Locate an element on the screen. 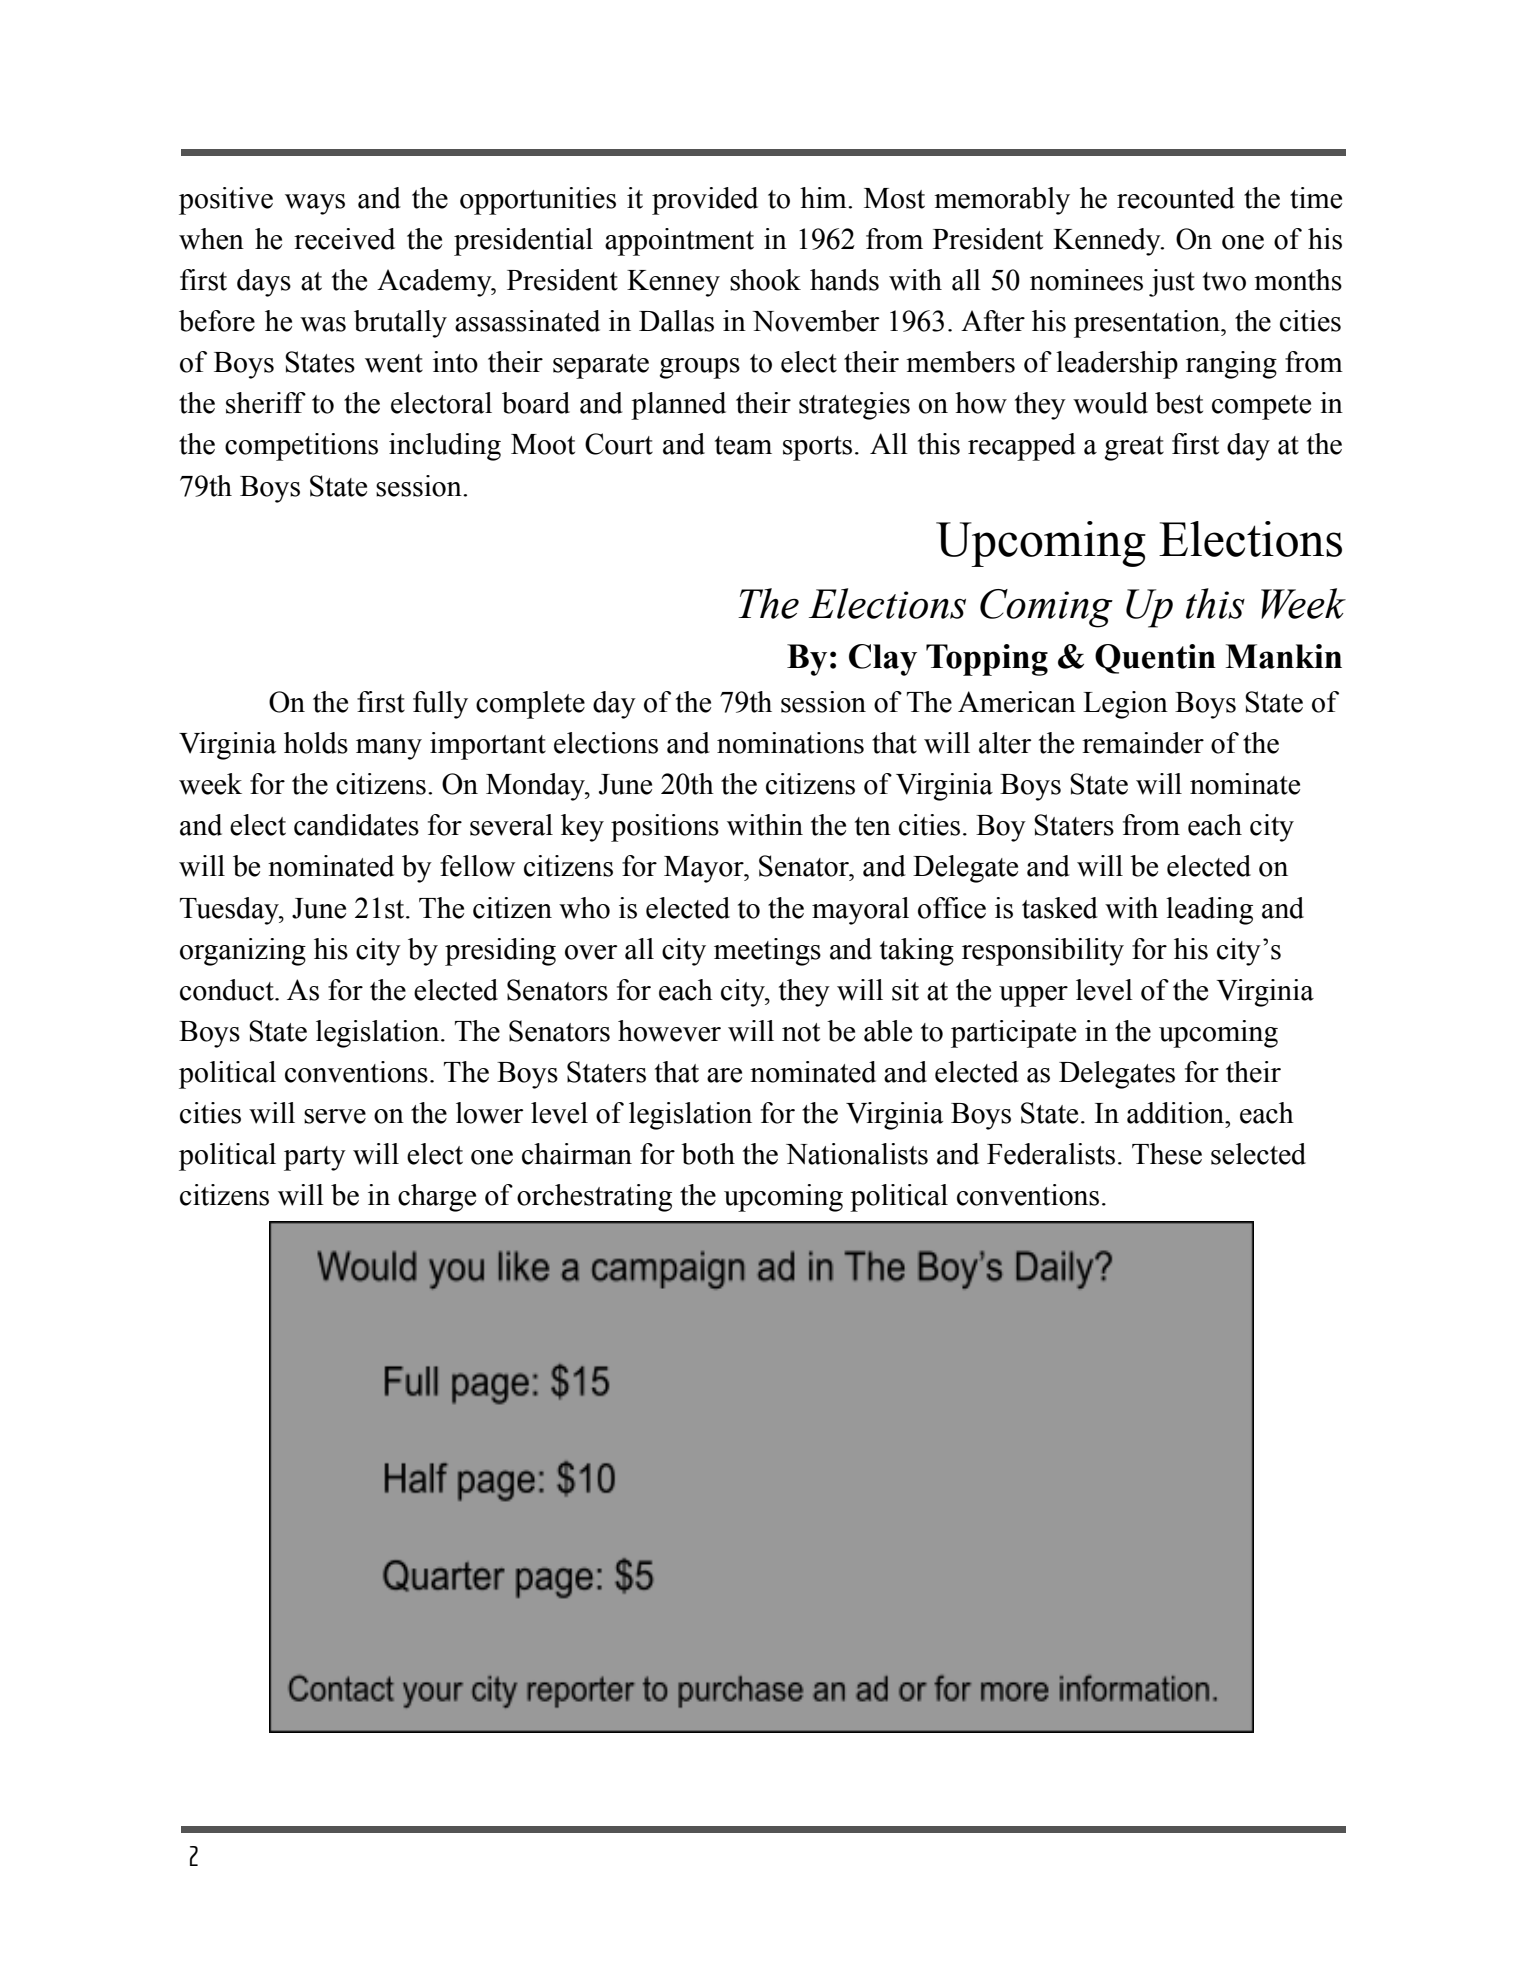  candidates is located at coordinates (356, 825).
